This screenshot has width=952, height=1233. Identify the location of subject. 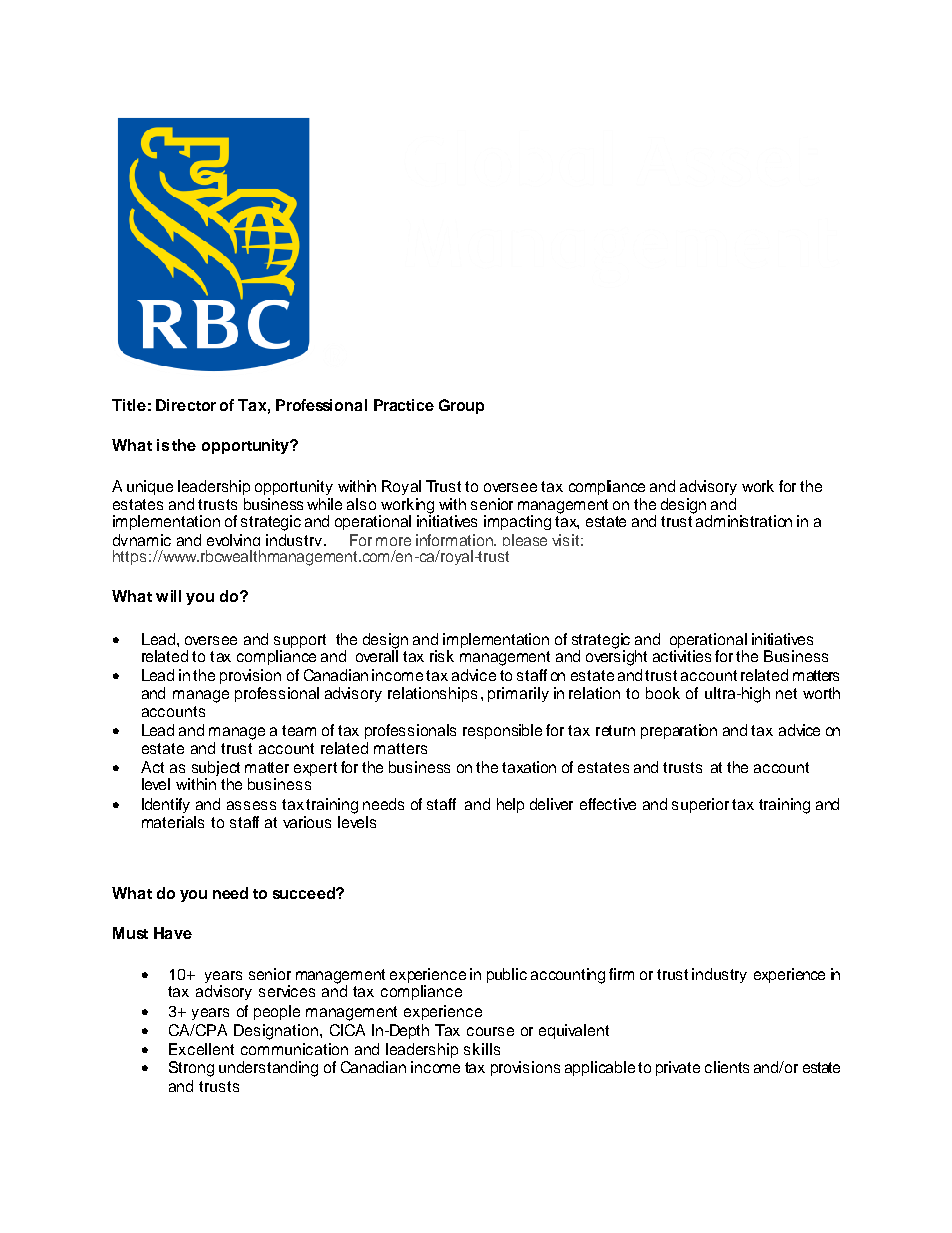
(214, 770).
